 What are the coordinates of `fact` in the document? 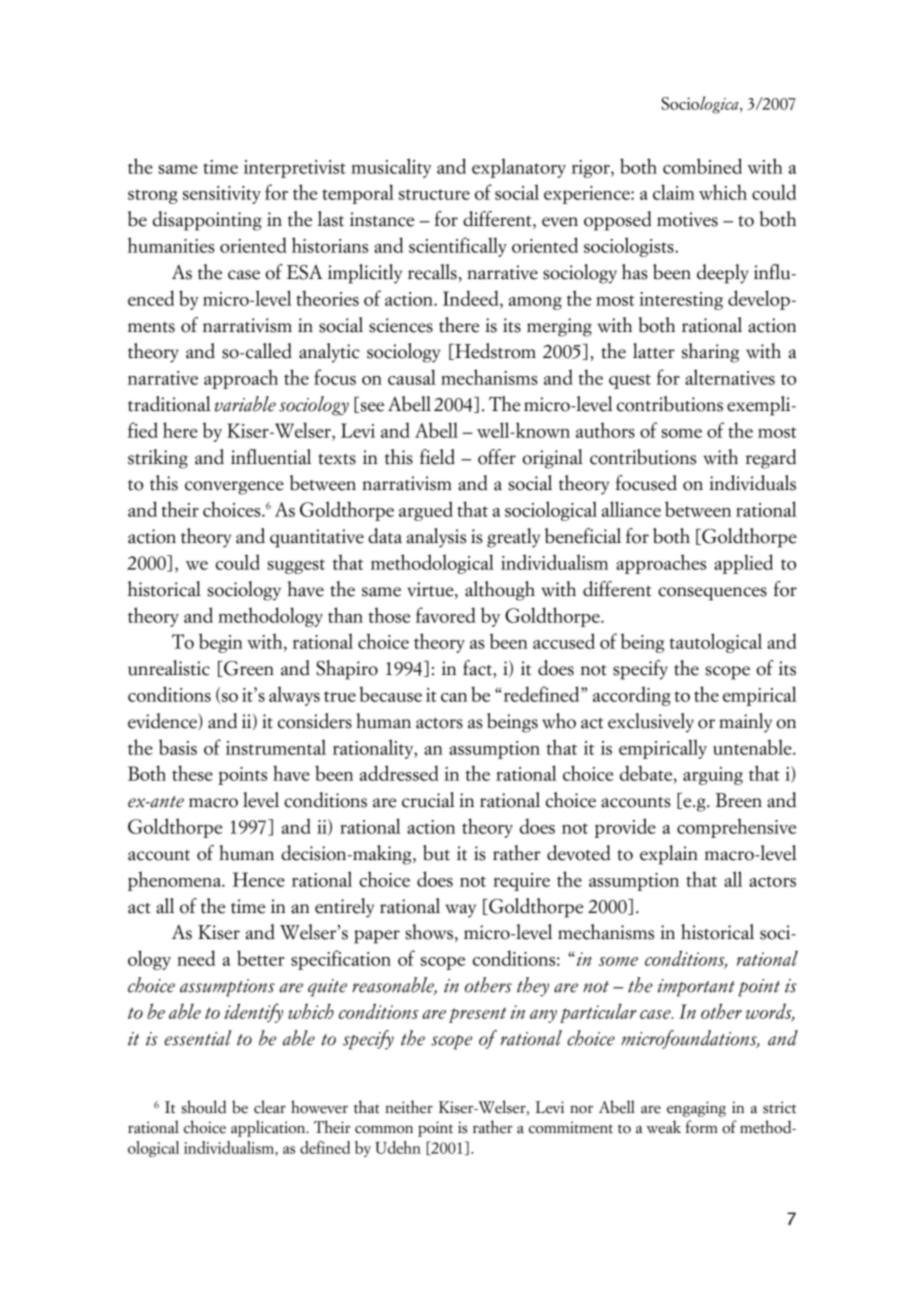 It's located at (478, 669).
